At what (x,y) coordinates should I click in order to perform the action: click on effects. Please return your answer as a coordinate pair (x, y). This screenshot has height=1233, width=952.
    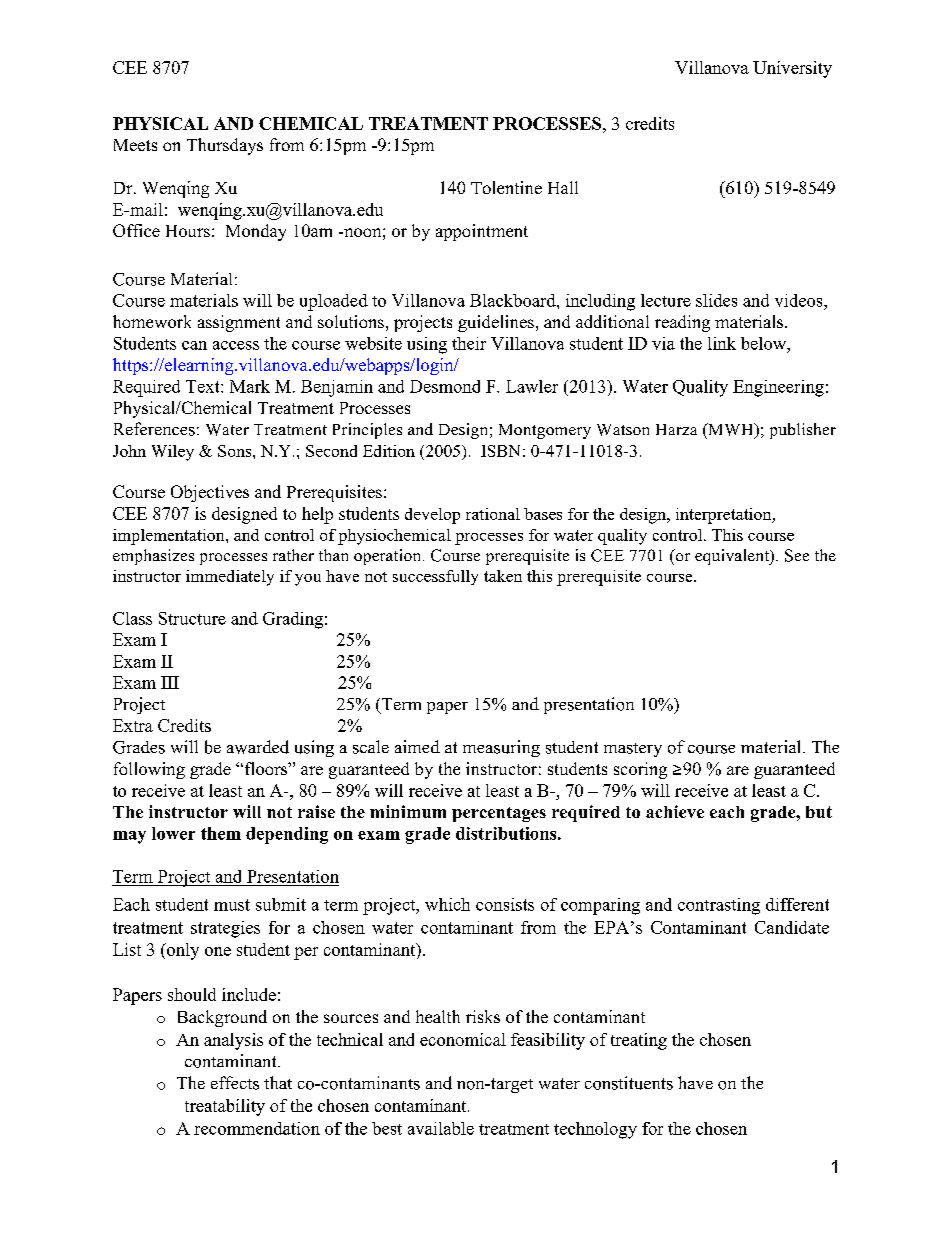
    Looking at the image, I should click on (235, 1083).
